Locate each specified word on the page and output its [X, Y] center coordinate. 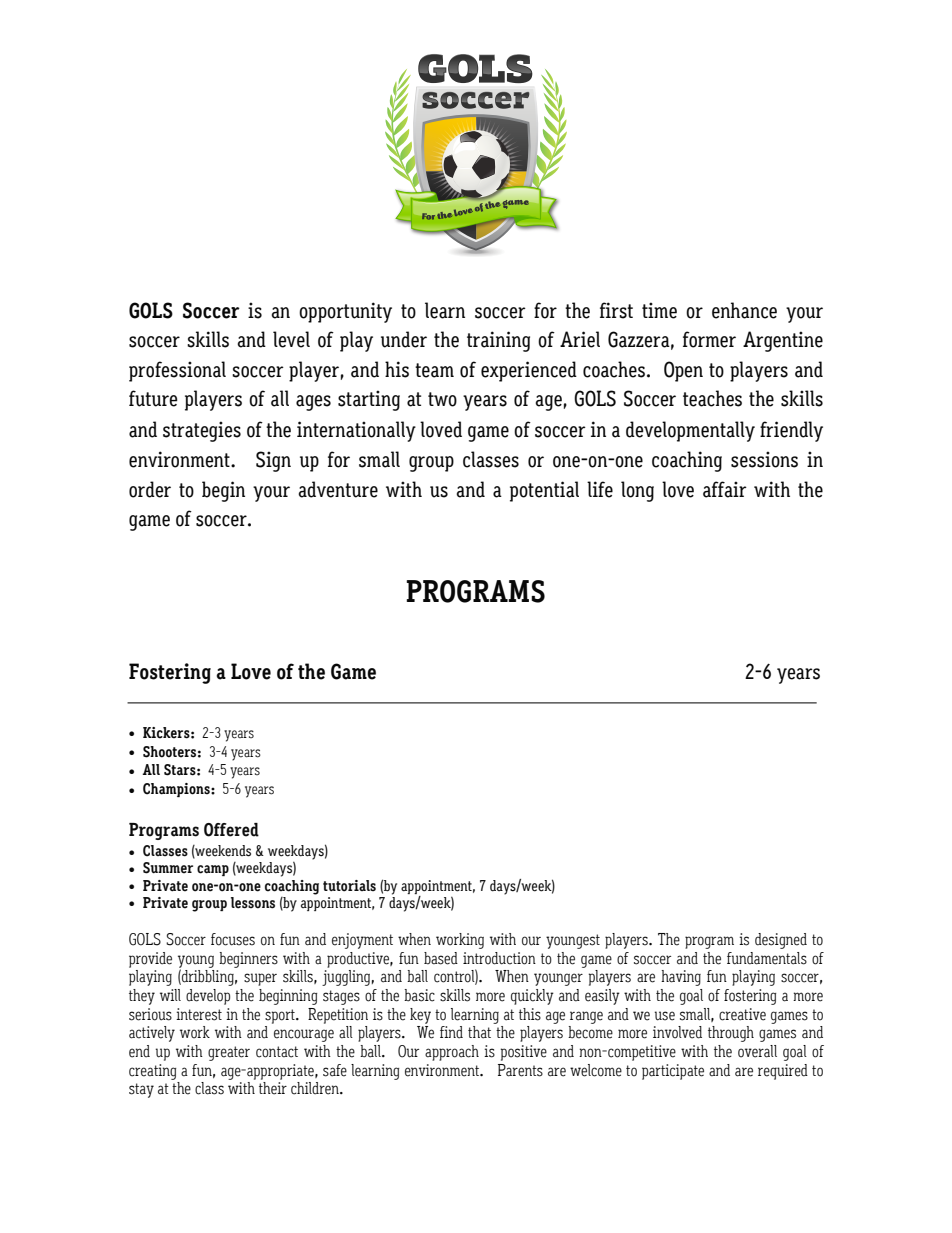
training [498, 341]
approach [452, 1053]
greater [229, 1053]
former [709, 339]
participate [673, 1072]
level [291, 339]
